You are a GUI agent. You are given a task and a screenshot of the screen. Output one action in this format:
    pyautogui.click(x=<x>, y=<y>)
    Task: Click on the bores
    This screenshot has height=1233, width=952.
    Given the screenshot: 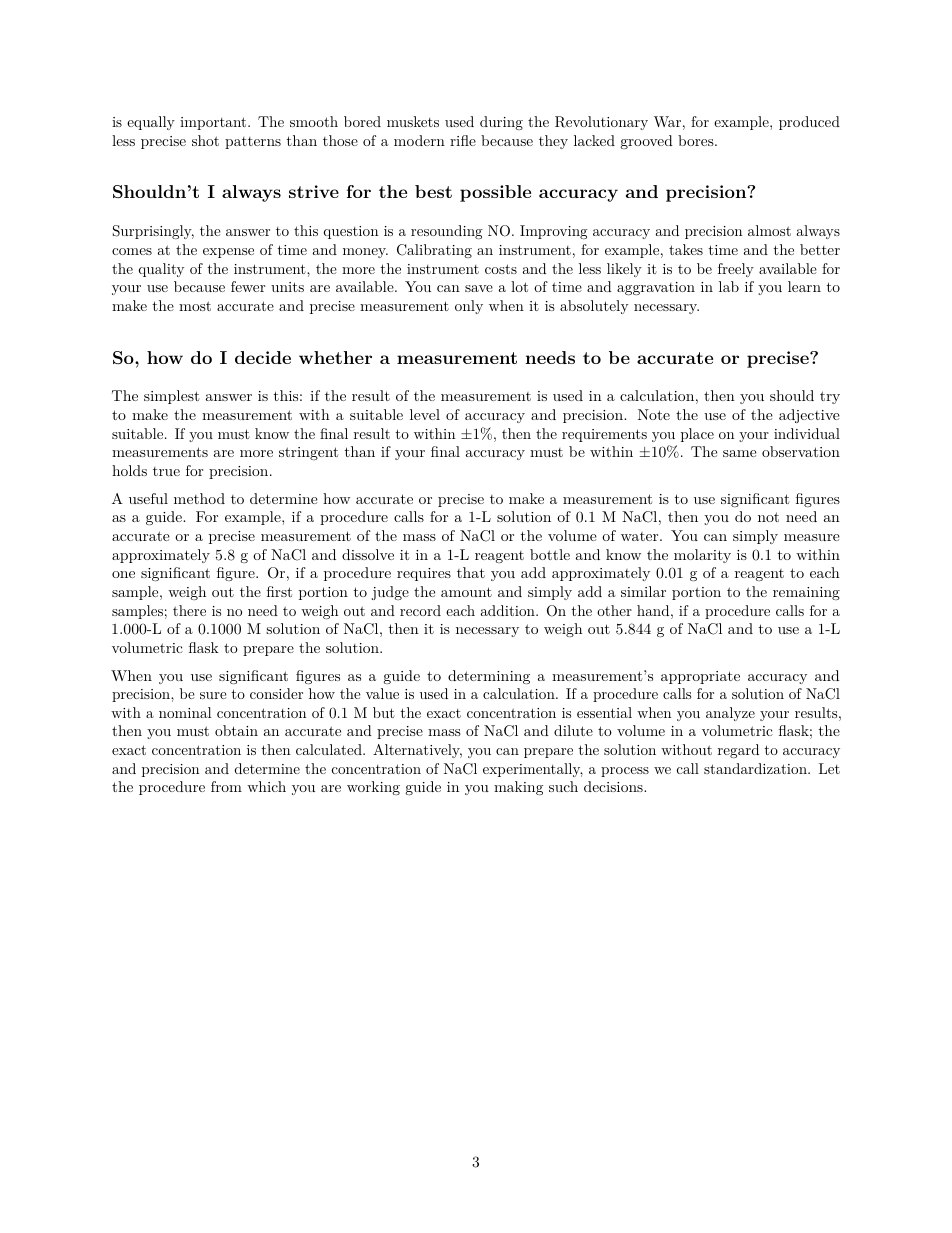 What is the action you would take?
    pyautogui.click(x=696, y=140)
